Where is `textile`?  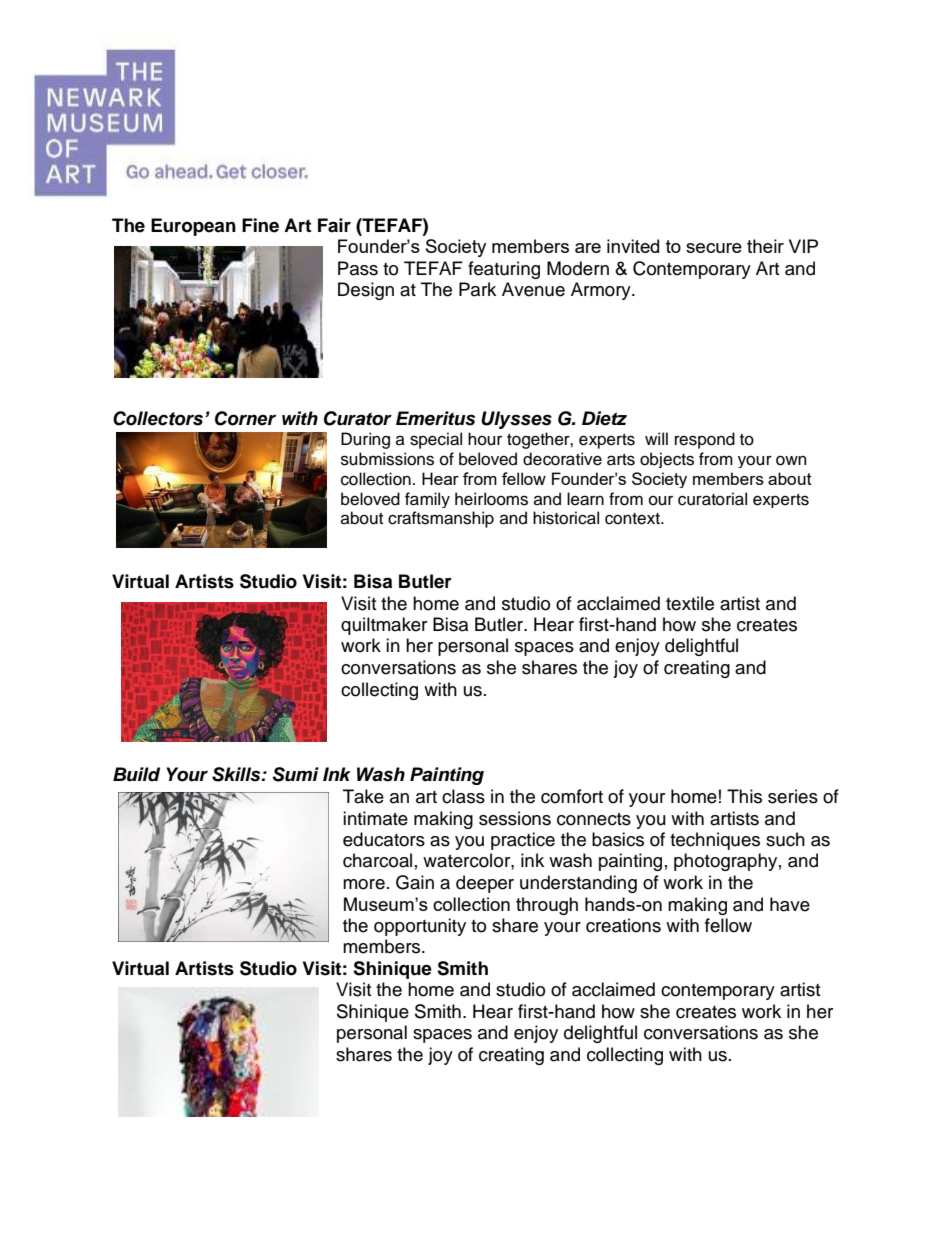
textile is located at coordinates (690, 603).
